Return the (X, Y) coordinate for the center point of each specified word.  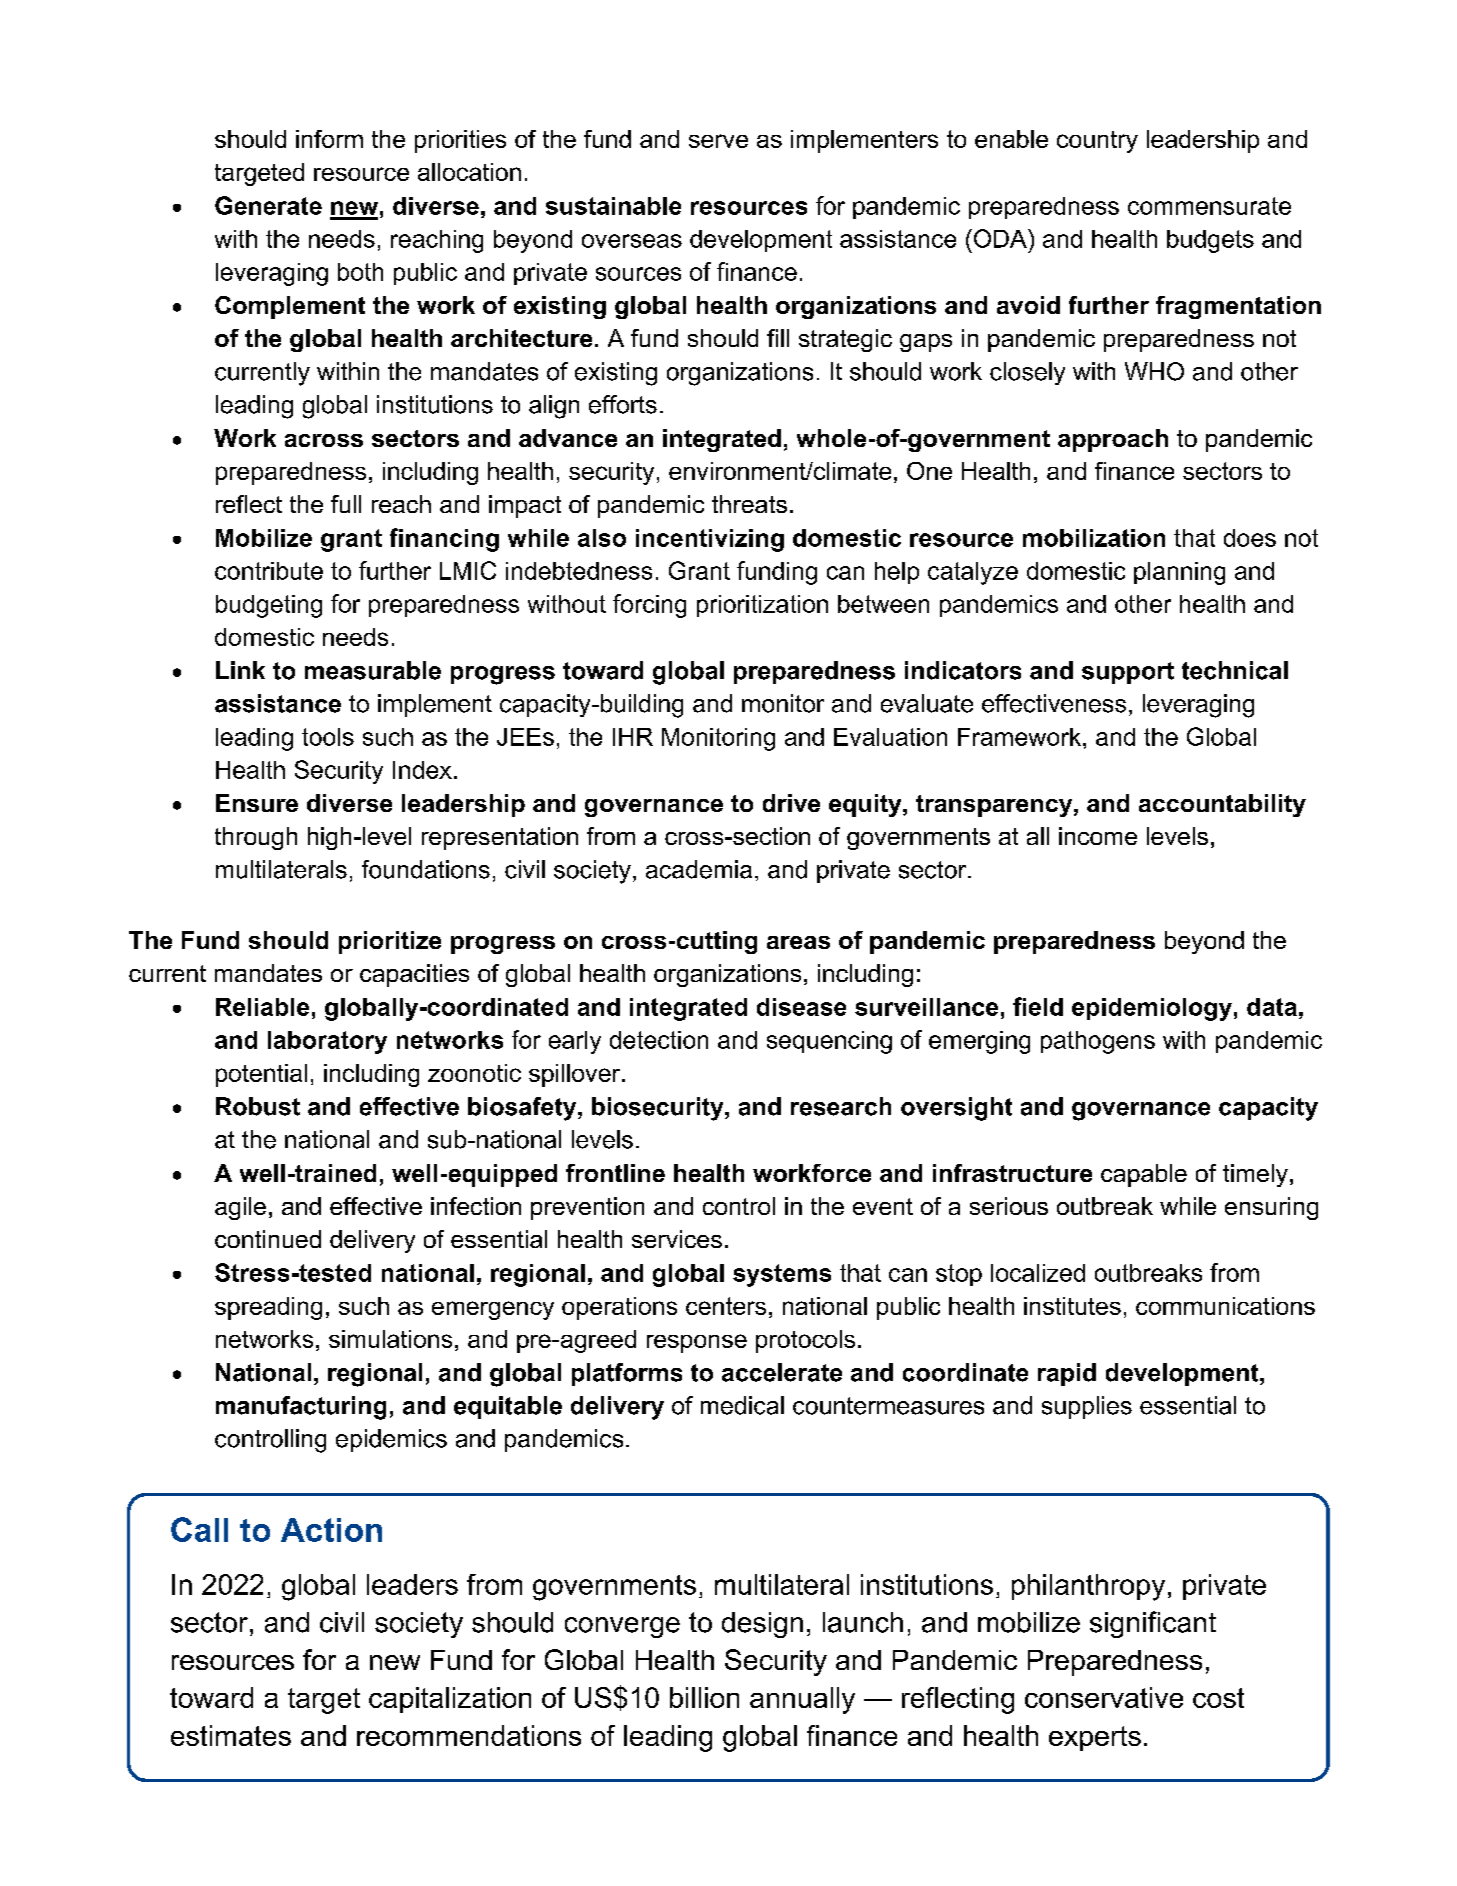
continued (268, 1239)
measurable (373, 670)
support (1128, 673)
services (677, 1239)
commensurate (1209, 206)
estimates (231, 1735)
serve (718, 141)
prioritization (762, 606)
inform (329, 139)
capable (1144, 1175)
